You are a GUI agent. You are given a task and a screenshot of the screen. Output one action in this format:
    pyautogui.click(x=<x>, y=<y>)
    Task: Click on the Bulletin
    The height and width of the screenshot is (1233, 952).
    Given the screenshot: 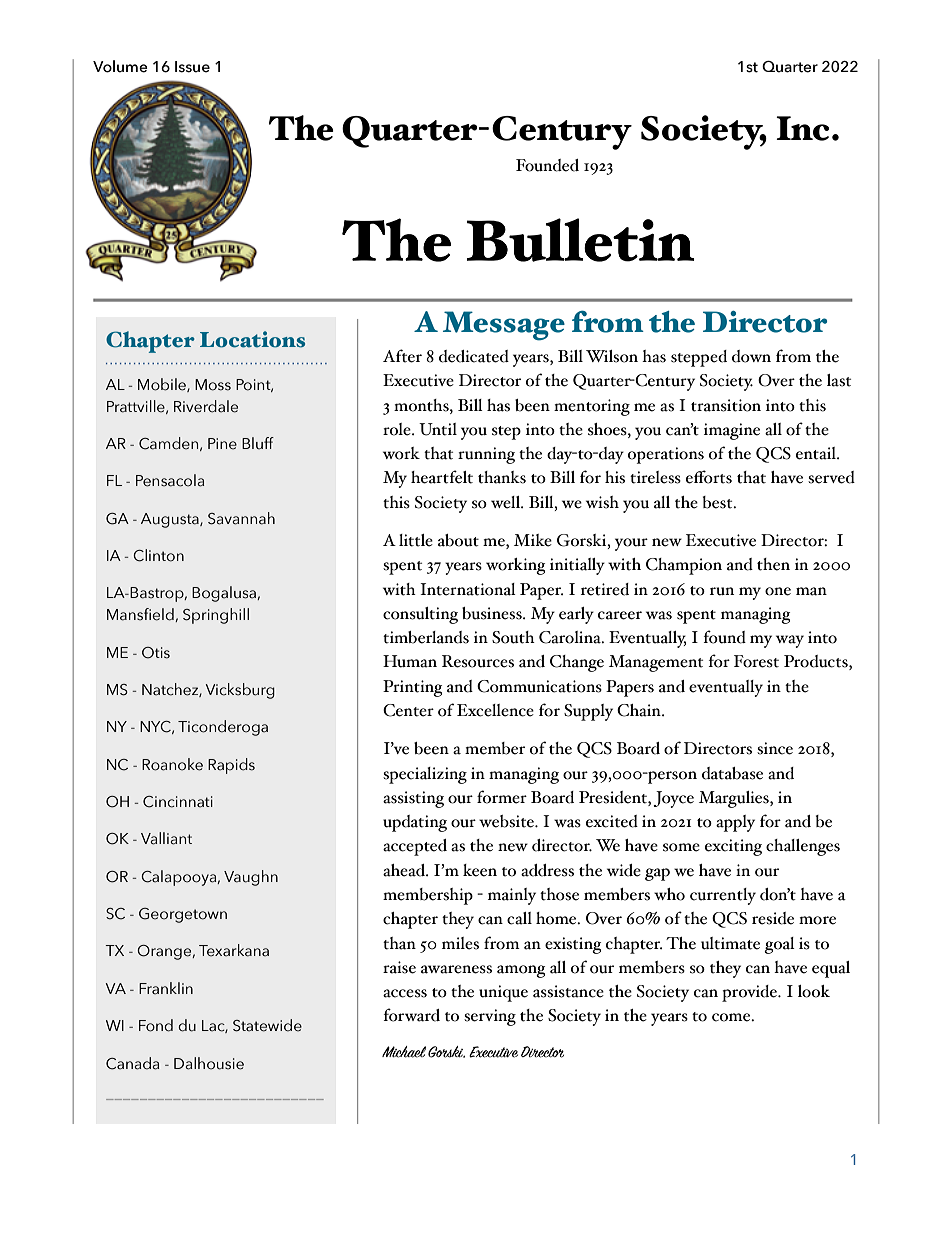 What is the action you would take?
    pyautogui.click(x=581, y=240)
